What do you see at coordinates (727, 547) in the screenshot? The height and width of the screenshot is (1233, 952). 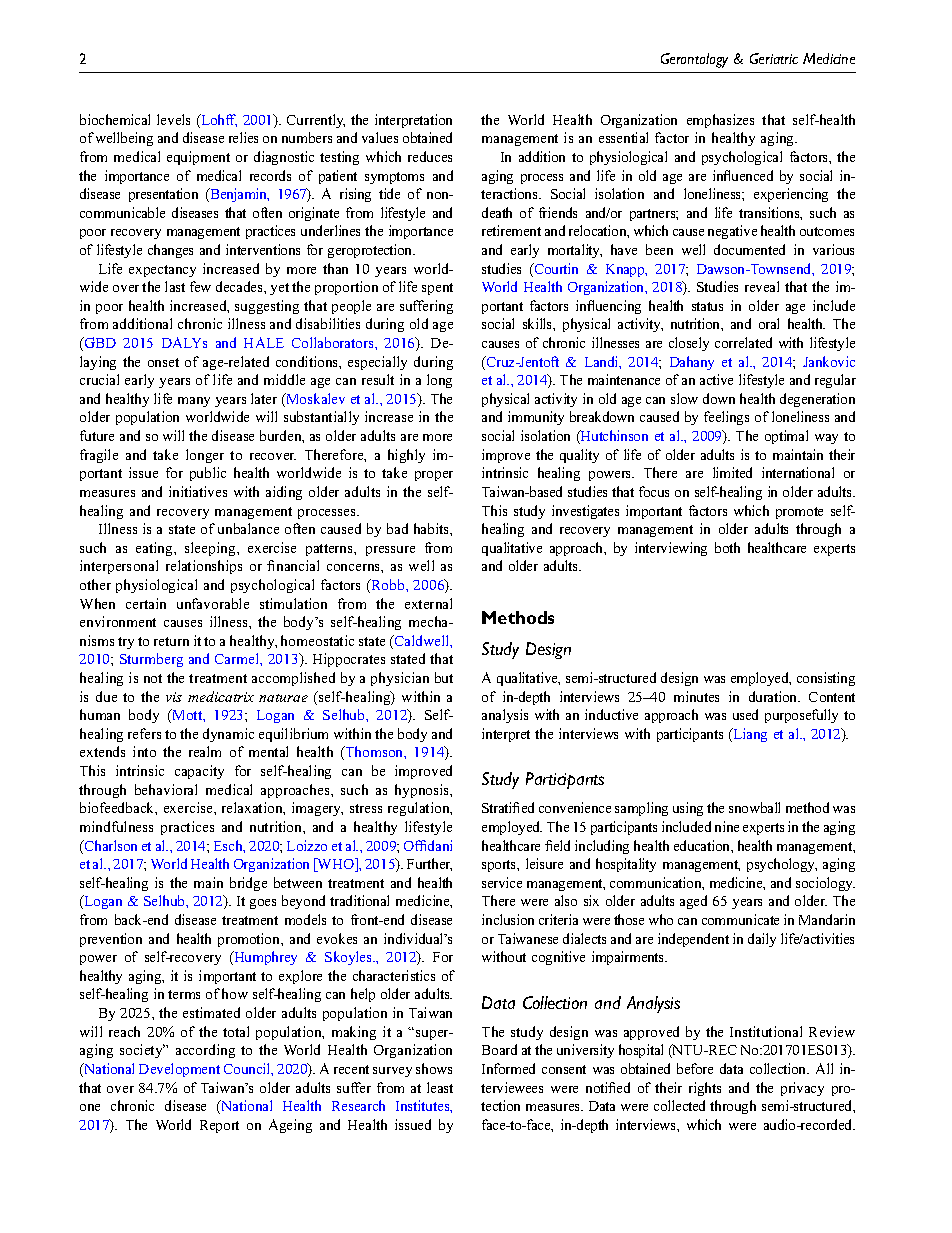 I see `both` at bounding box center [727, 547].
